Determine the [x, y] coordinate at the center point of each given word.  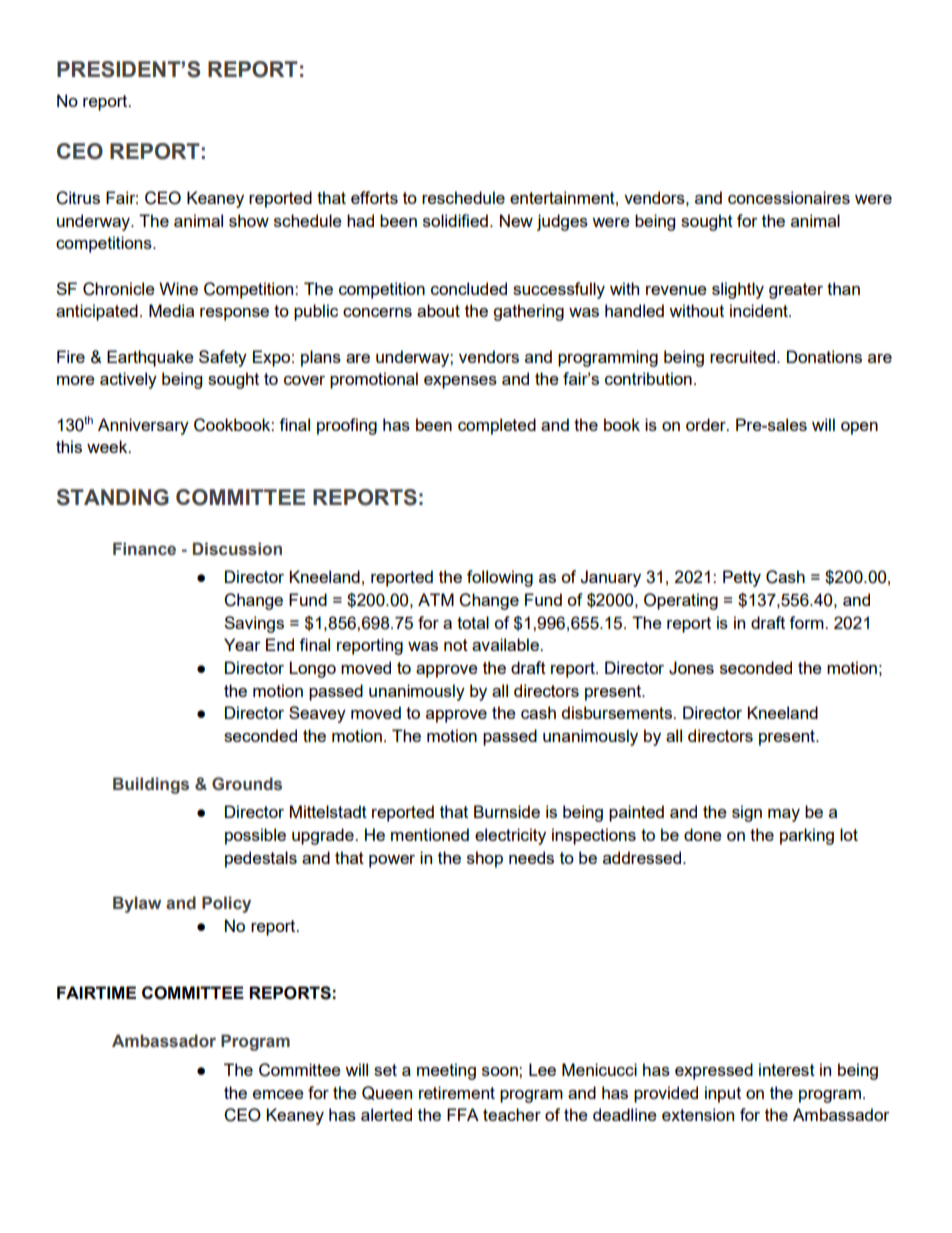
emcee [278, 1094]
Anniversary [143, 426]
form [807, 622]
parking [807, 836]
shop [485, 859]
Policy [226, 904]
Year [242, 644]
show [249, 220]
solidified [455, 220]
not [456, 645]
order [707, 424]
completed [497, 426]
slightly [738, 290]
